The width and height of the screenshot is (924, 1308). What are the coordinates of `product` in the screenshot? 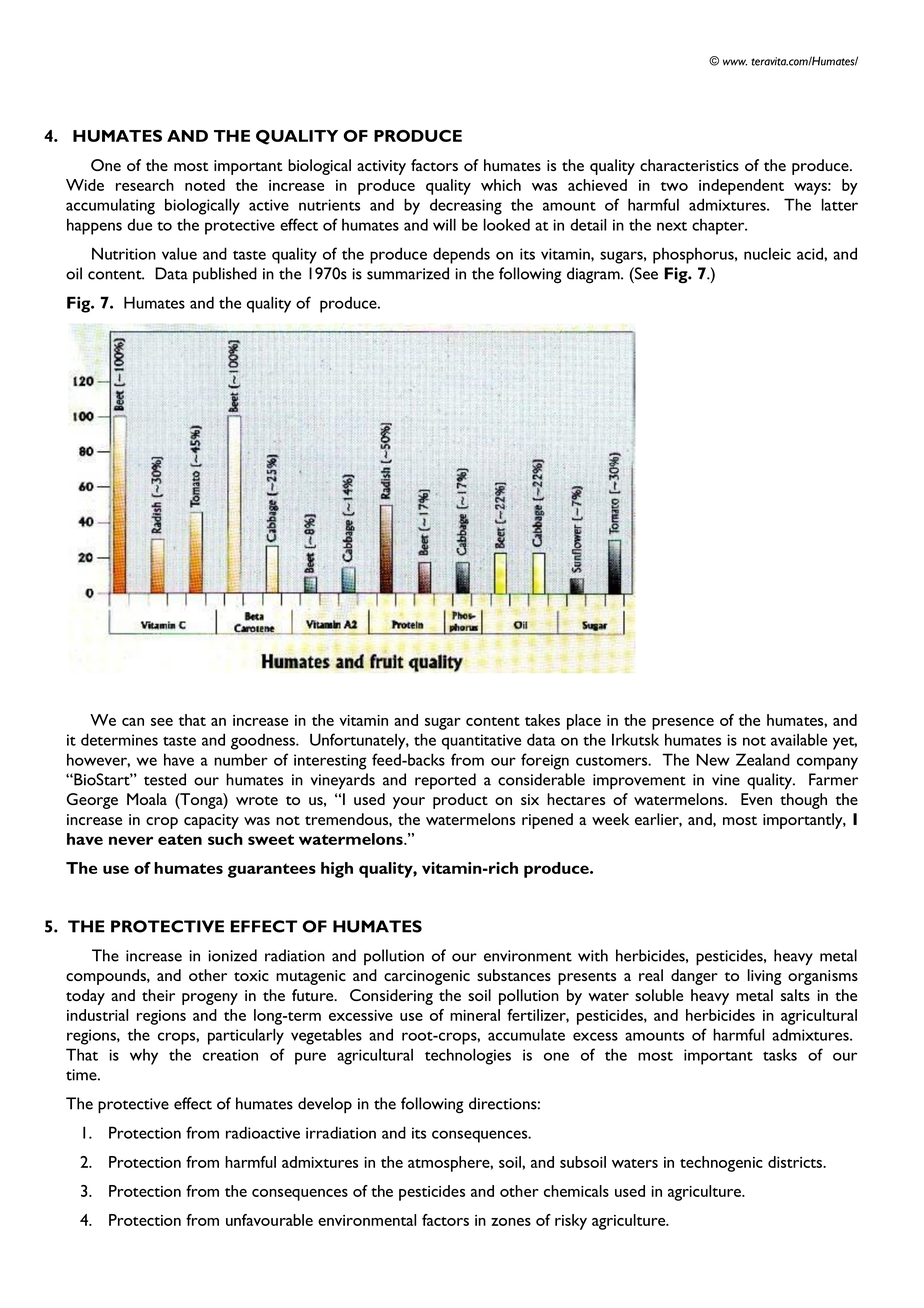 It's located at (460, 801).
